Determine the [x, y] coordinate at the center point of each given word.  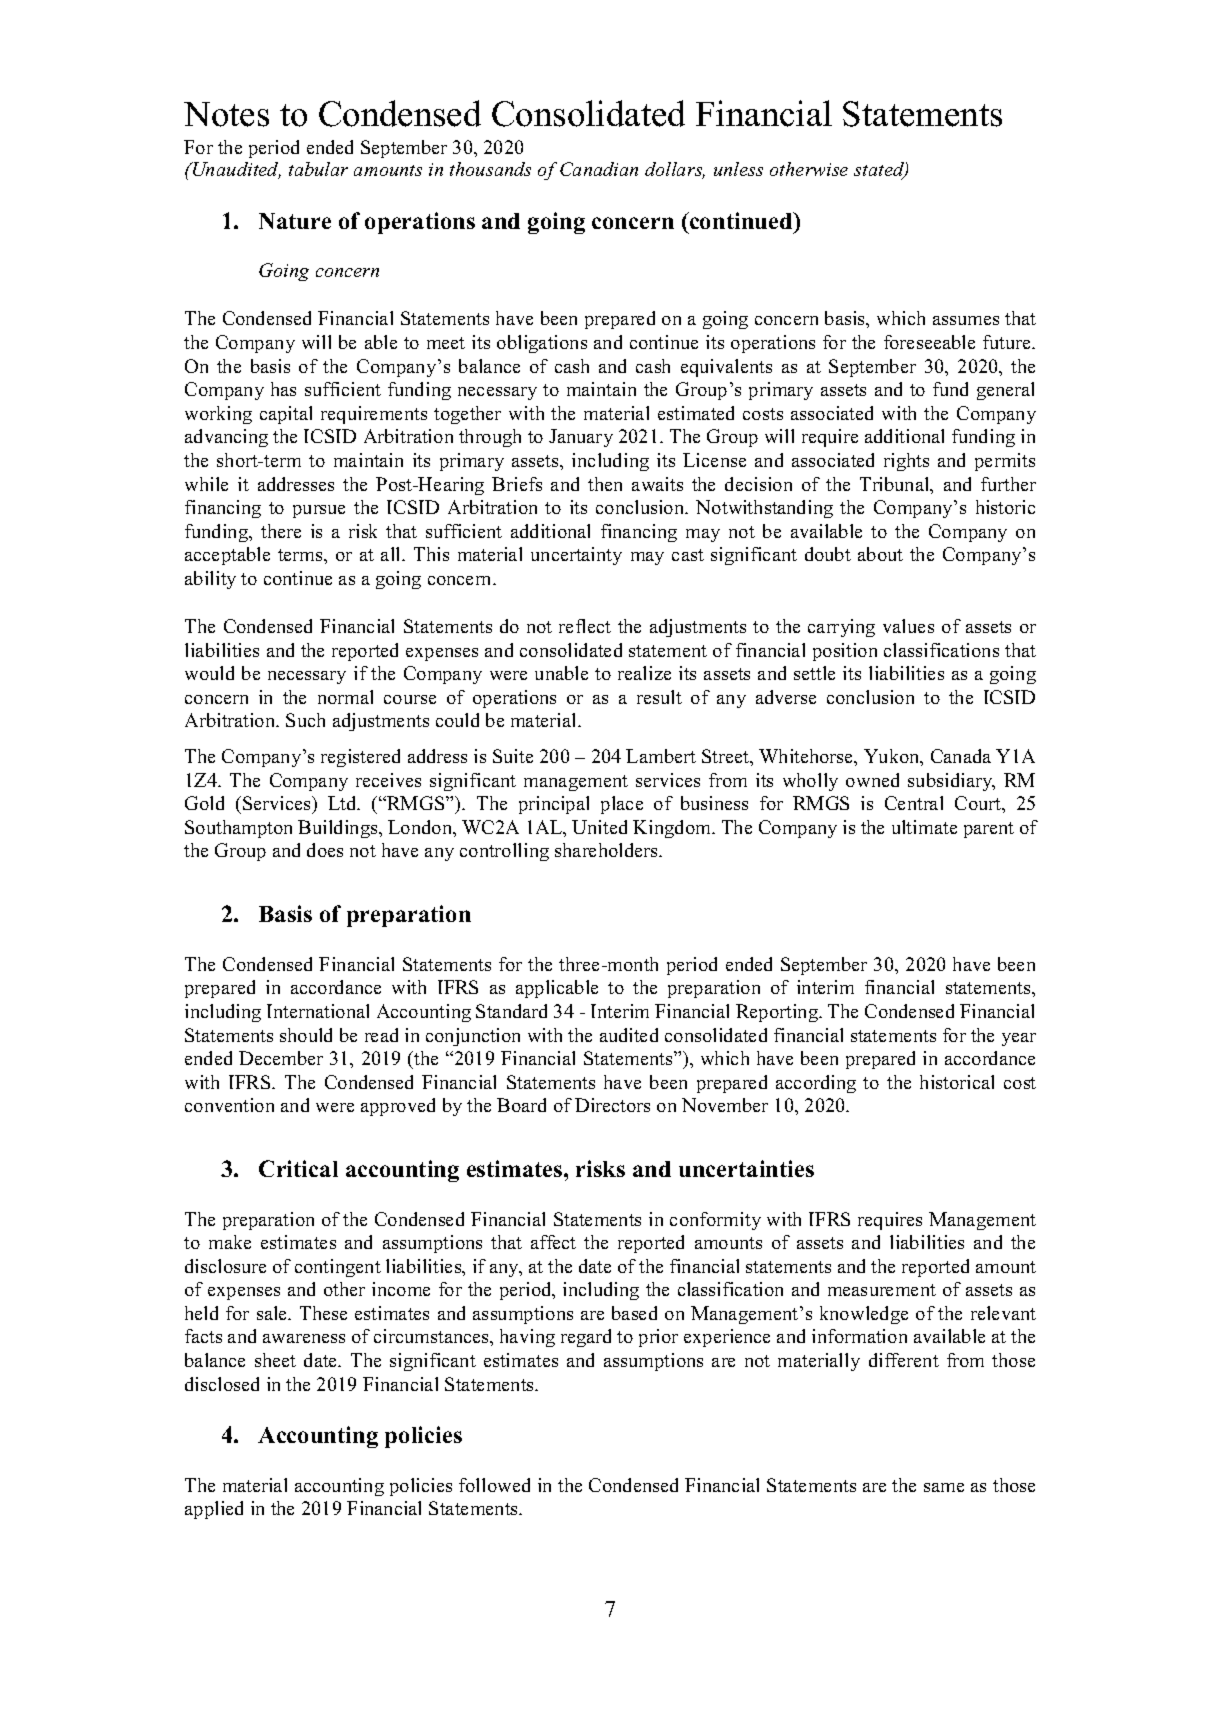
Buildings [339, 829]
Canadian [599, 169]
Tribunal [896, 485]
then [605, 484]
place [622, 805]
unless [738, 169]
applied [214, 1510]
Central [914, 803]
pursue [319, 511]
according [816, 1084]
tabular [318, 169]
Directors [612, 1105]
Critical [298, 1168]
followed [494, 1485]
